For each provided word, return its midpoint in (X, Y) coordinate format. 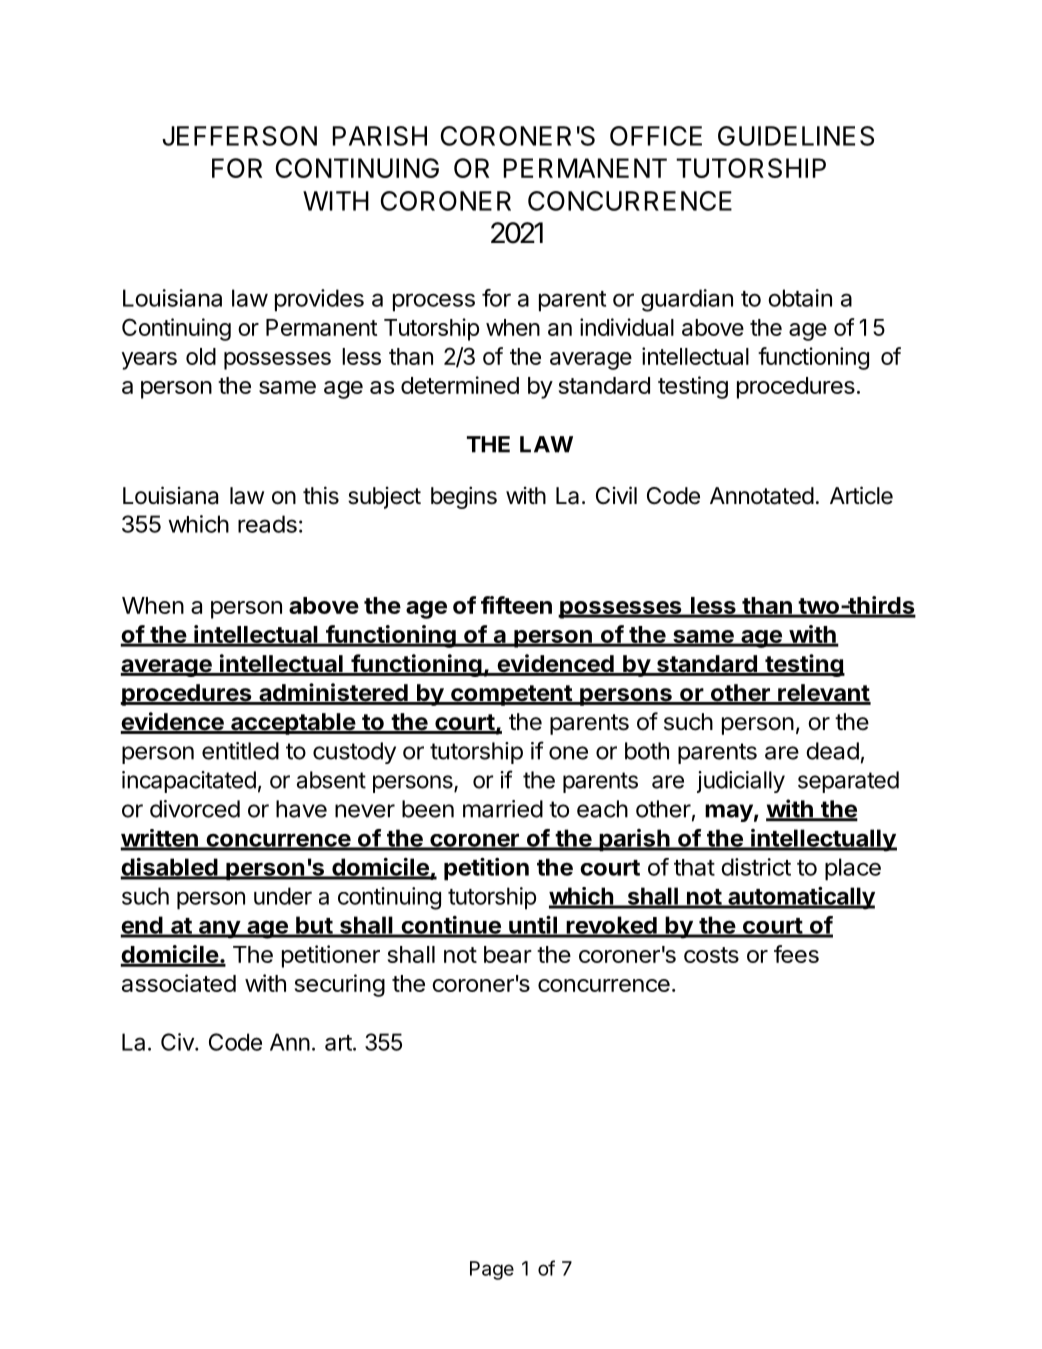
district (756, 867)
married (503, 809)
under (283, 896)
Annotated (762, 496)
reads (267, 524)
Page (492, 1270)
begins (464, 497)
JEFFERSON (239, 136)
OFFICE (656, 136)
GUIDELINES (796, 136)
